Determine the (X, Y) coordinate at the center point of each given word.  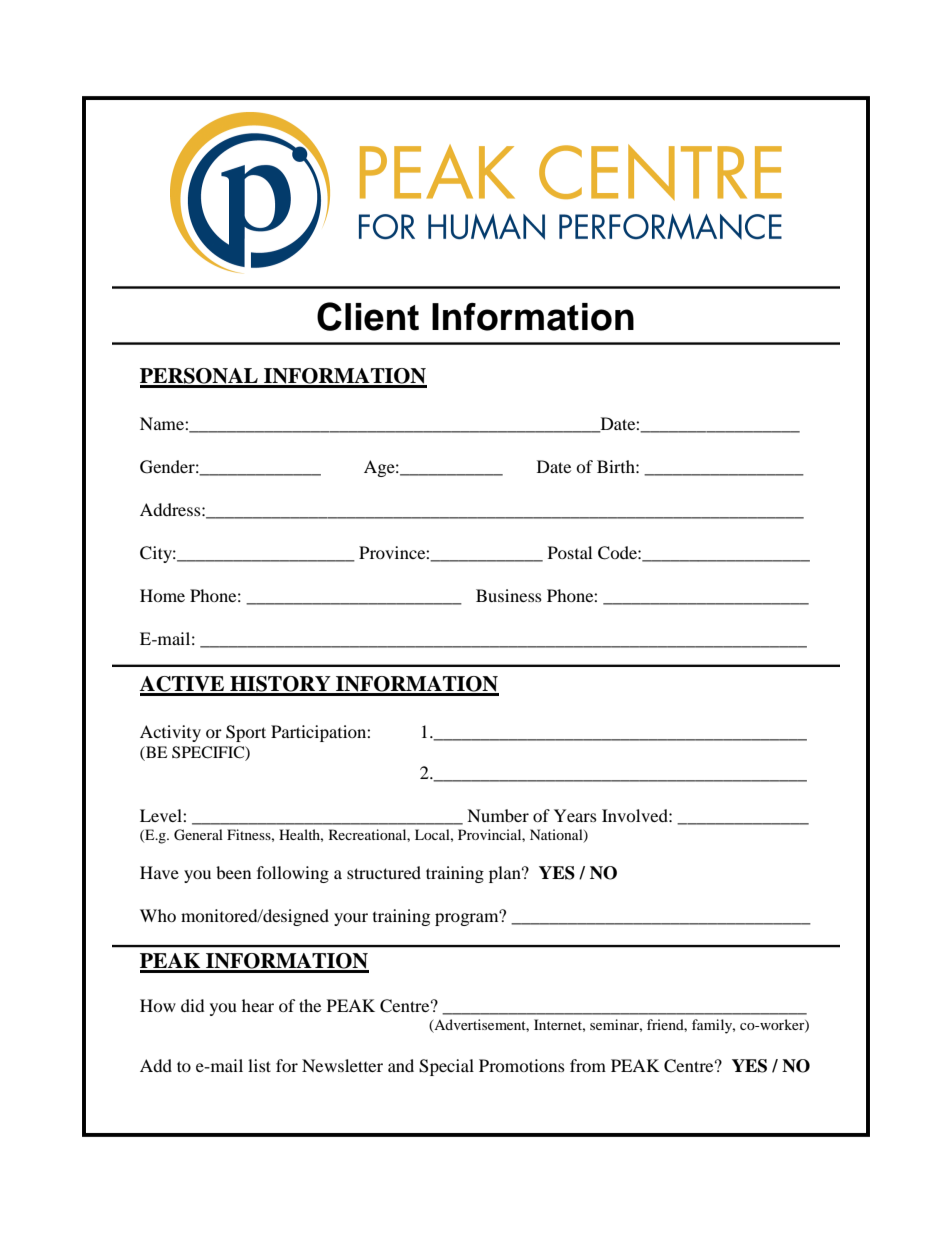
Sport (246, 733)
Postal (570, 552)
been (233, 872)
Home (162, 595)
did (192, 1005)
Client (368, 316)
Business (509, 595)
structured (384, 872)
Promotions (522, 1065)
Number (498, 815)
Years (575, 815)
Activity (170, 733)
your (351, 919)
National (557, 836)
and (401, 1065)
